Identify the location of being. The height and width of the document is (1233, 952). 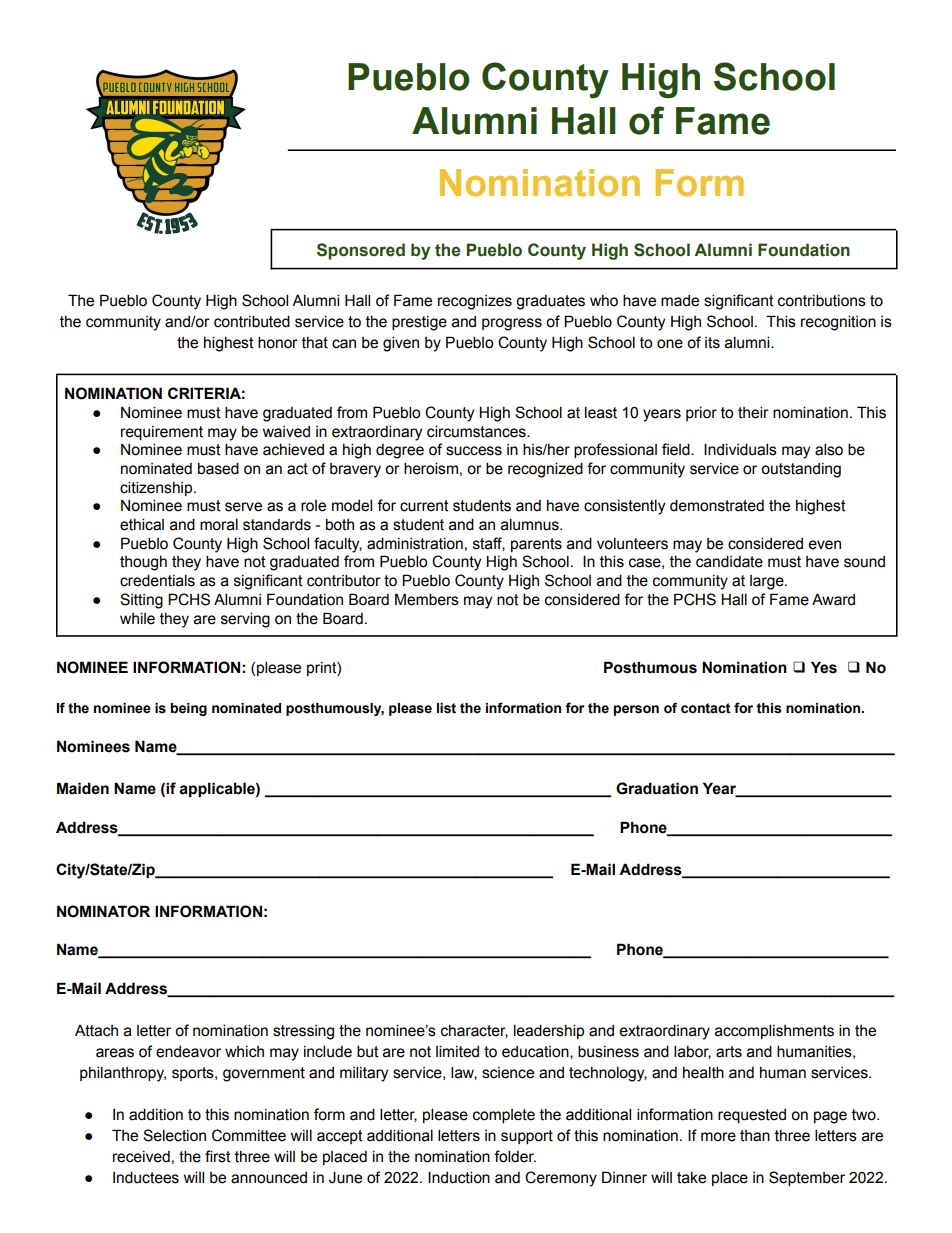
(188, 709).
